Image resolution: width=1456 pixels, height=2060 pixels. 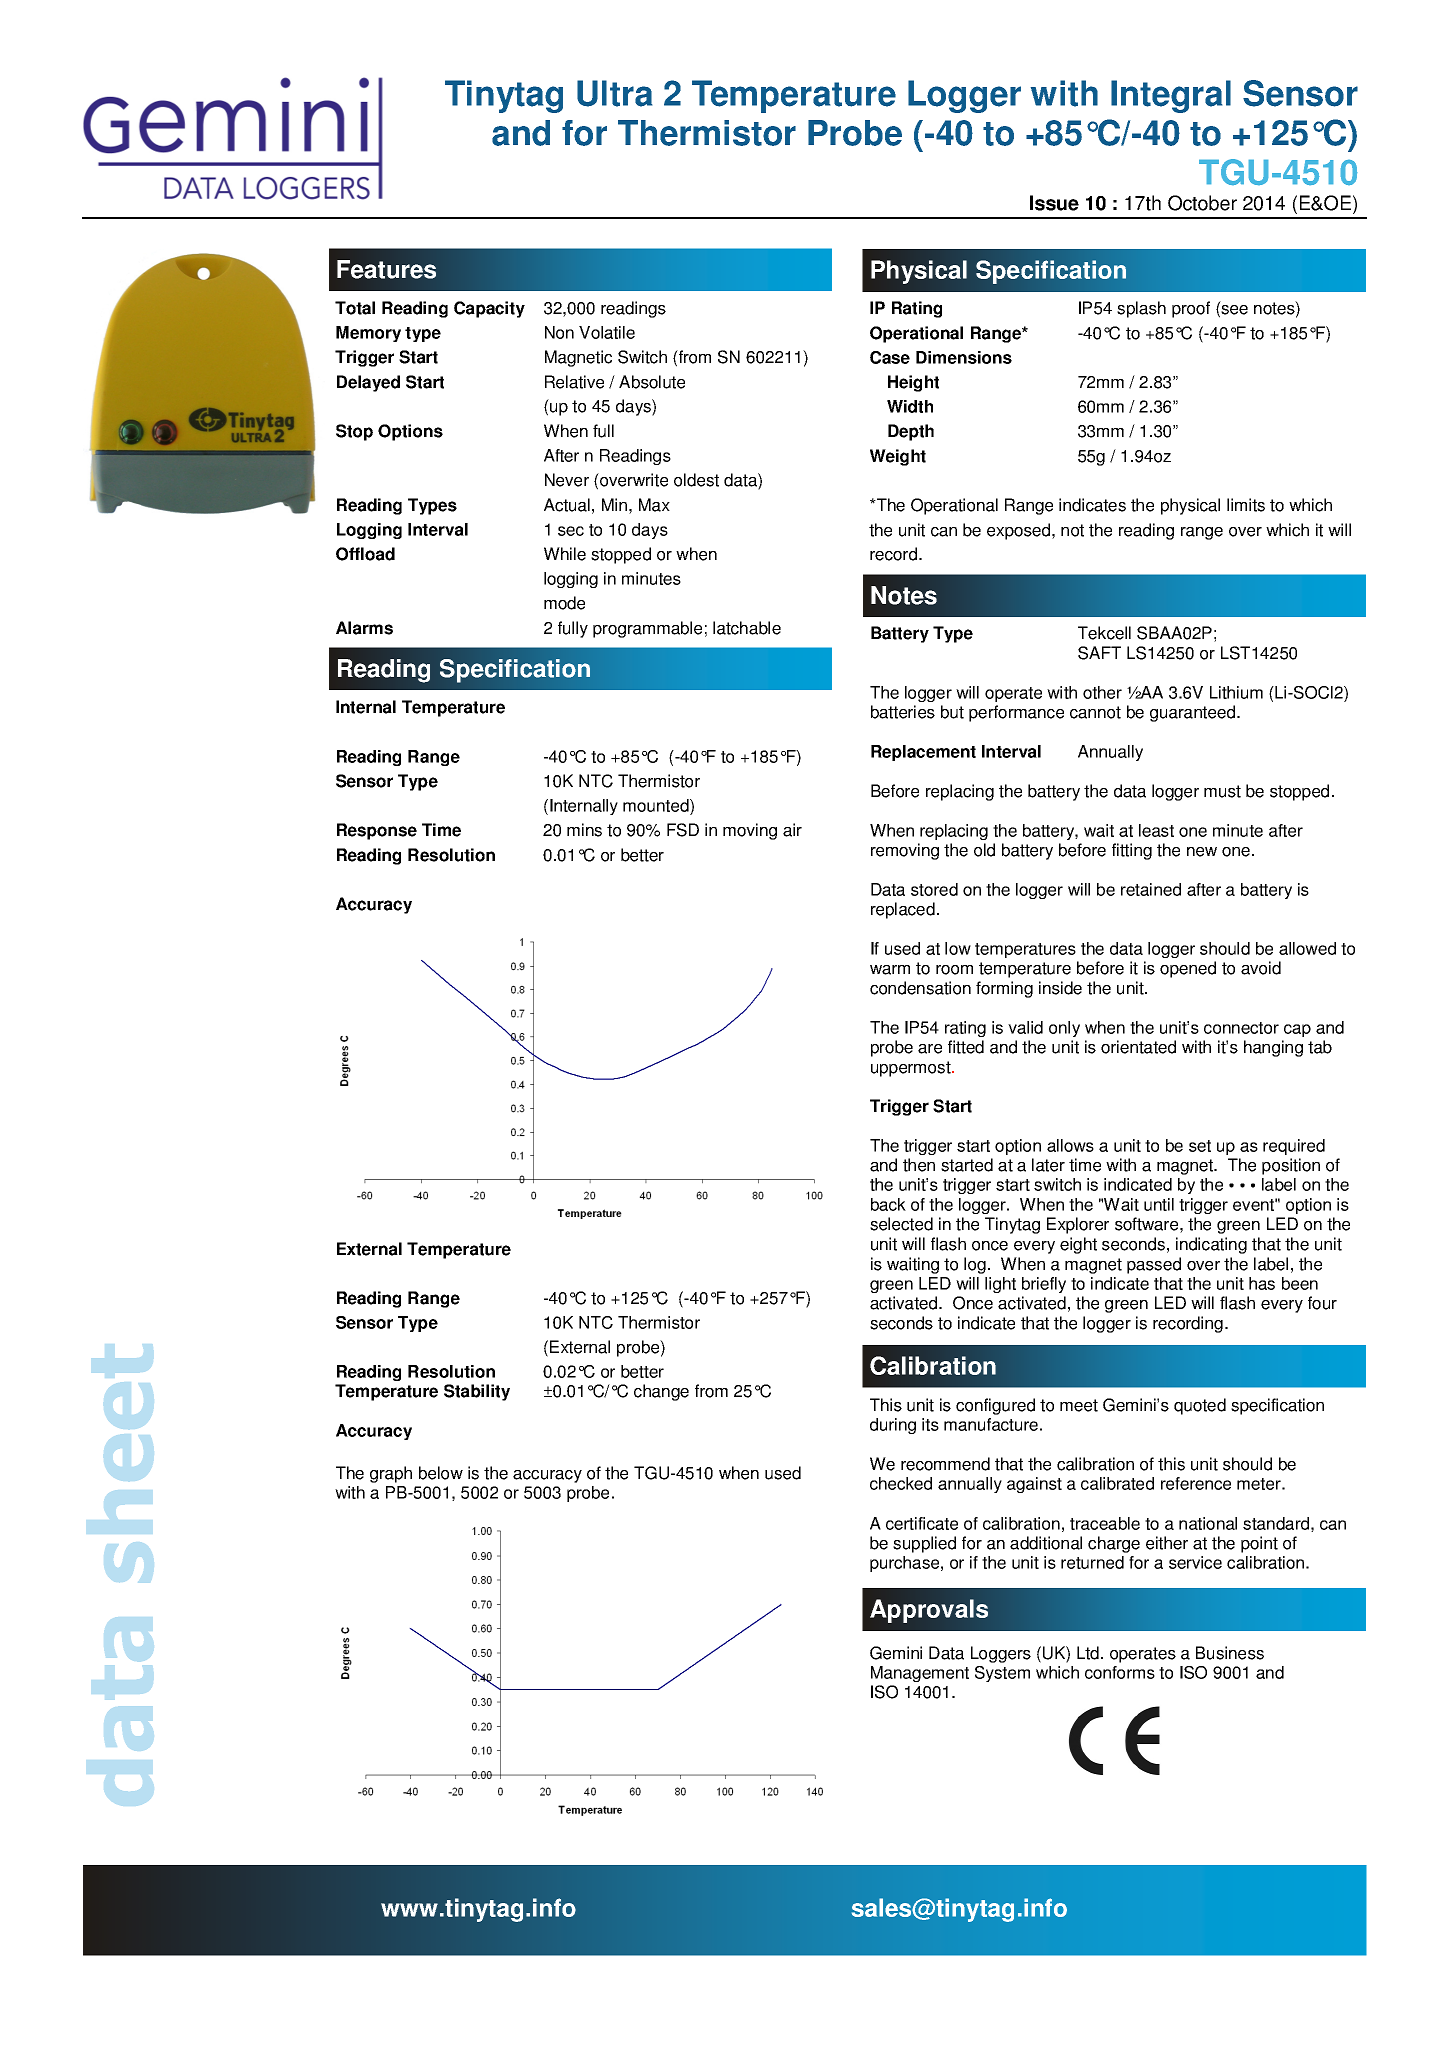 What do you see at coordinates (903, 910) in the page?
I see `replaced` at bounding box center [903, 910].
